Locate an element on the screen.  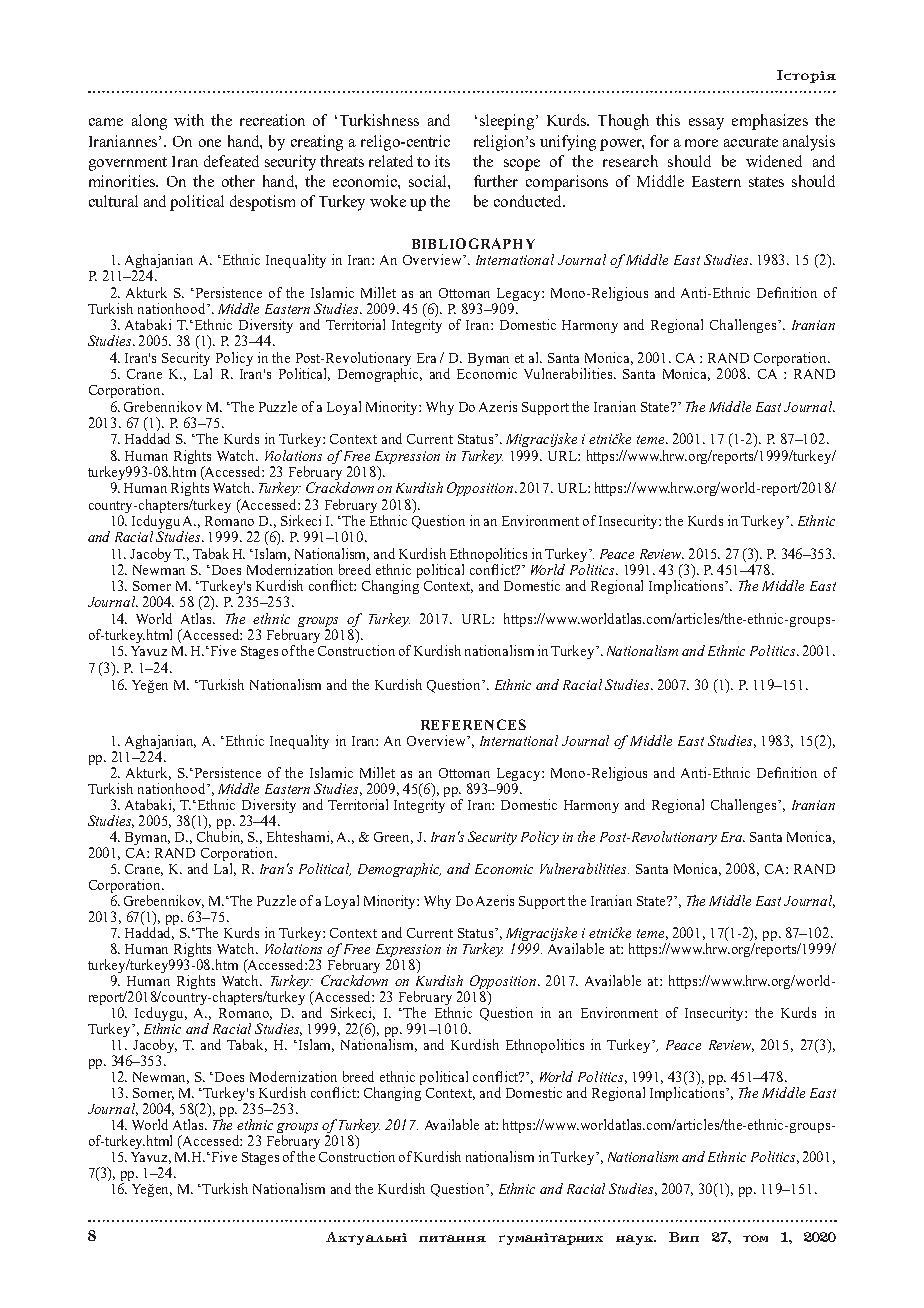
cultural is located at coordinates (113, 201).
